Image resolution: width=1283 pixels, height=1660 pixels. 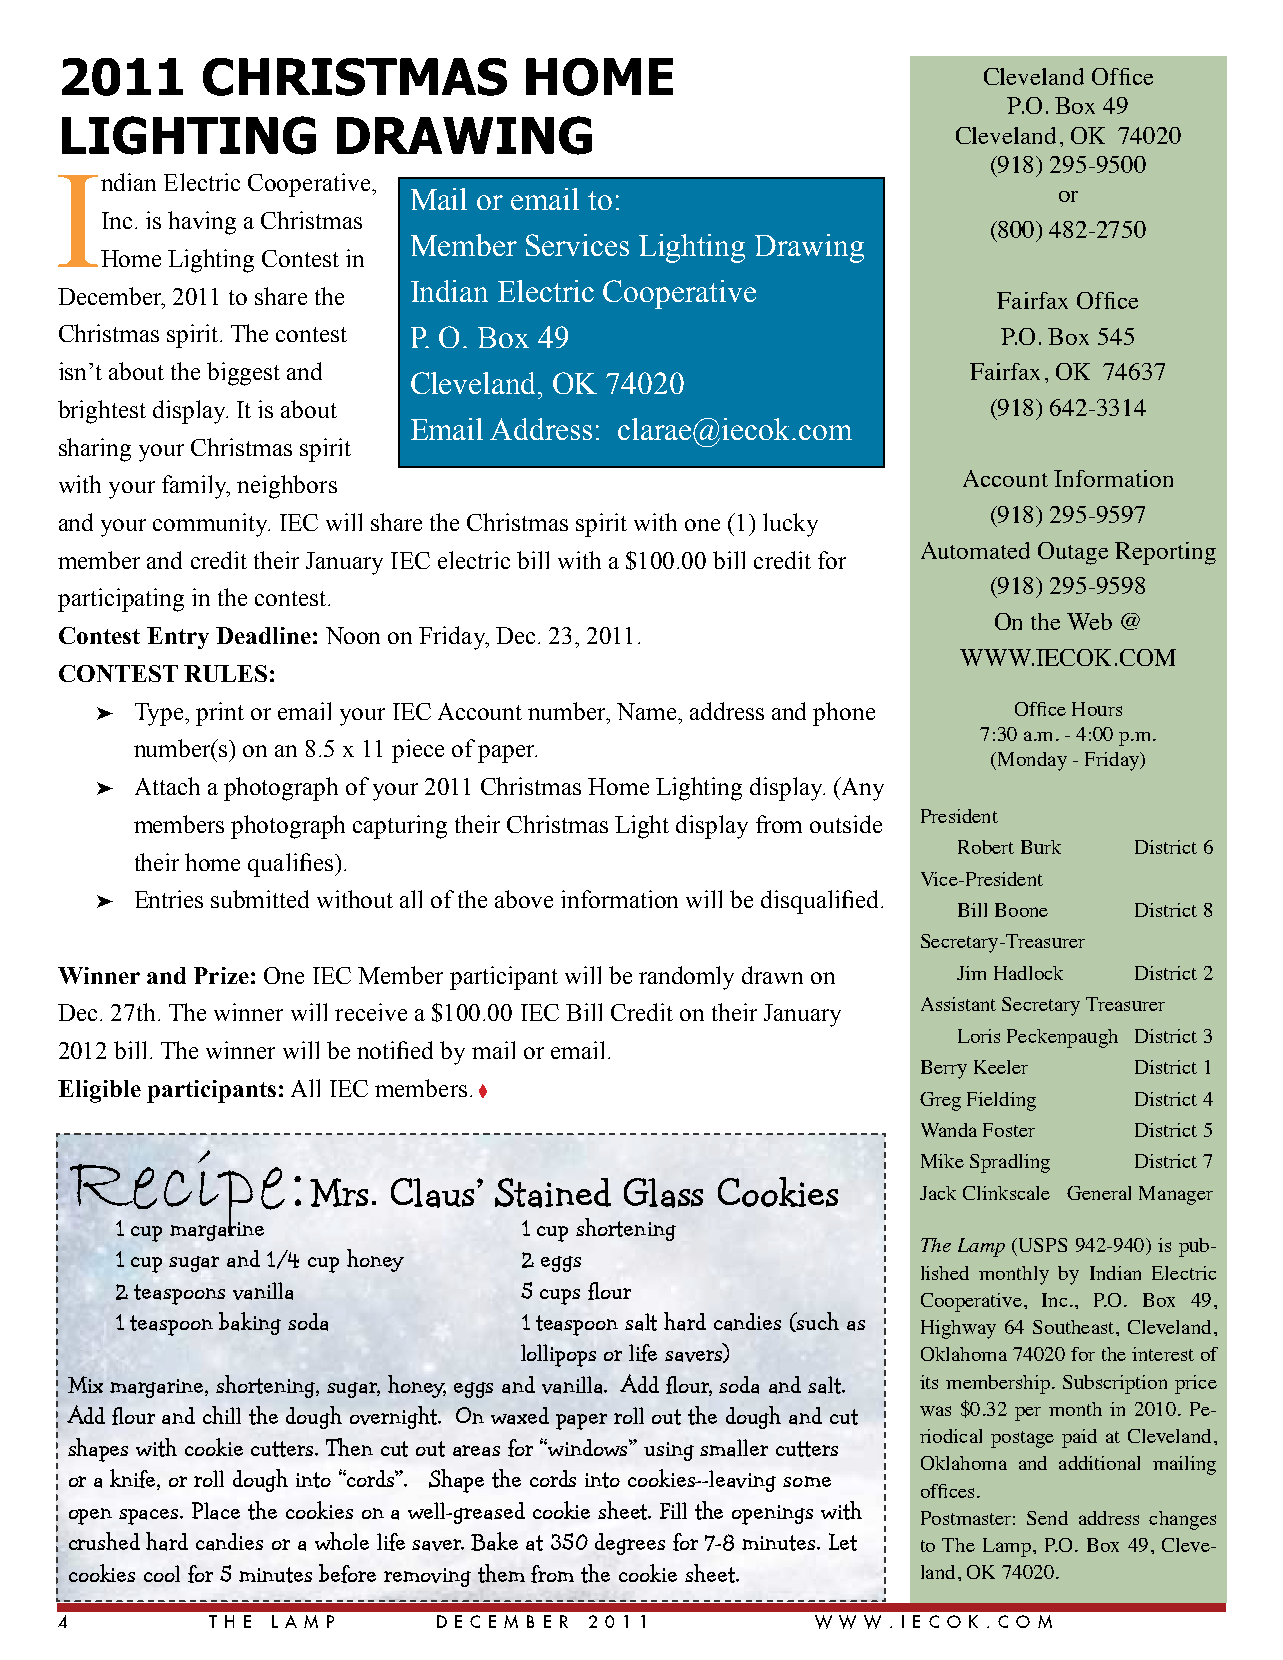 I want to click on submitted, so click(x=260, y=899).
